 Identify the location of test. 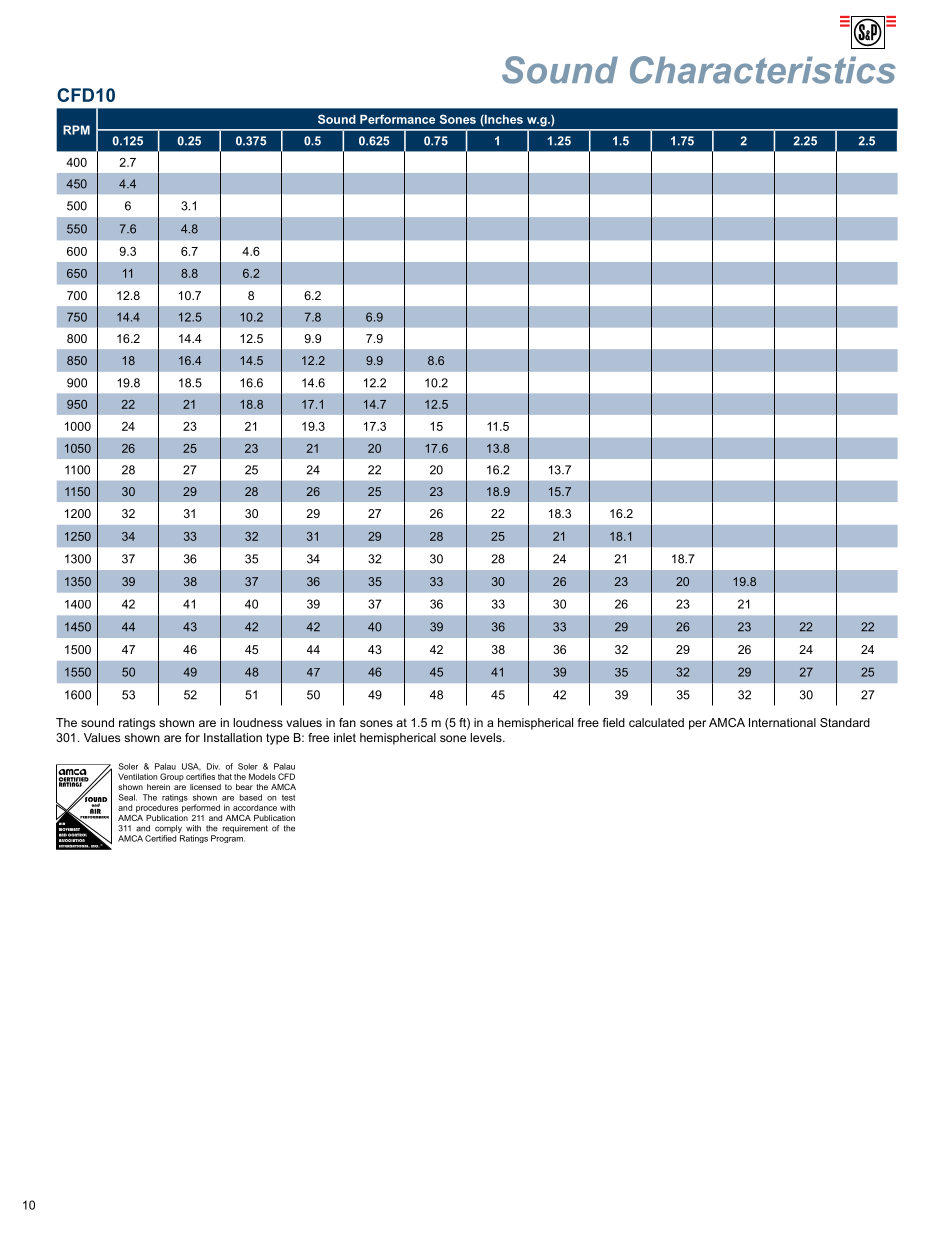
(288, 798).
